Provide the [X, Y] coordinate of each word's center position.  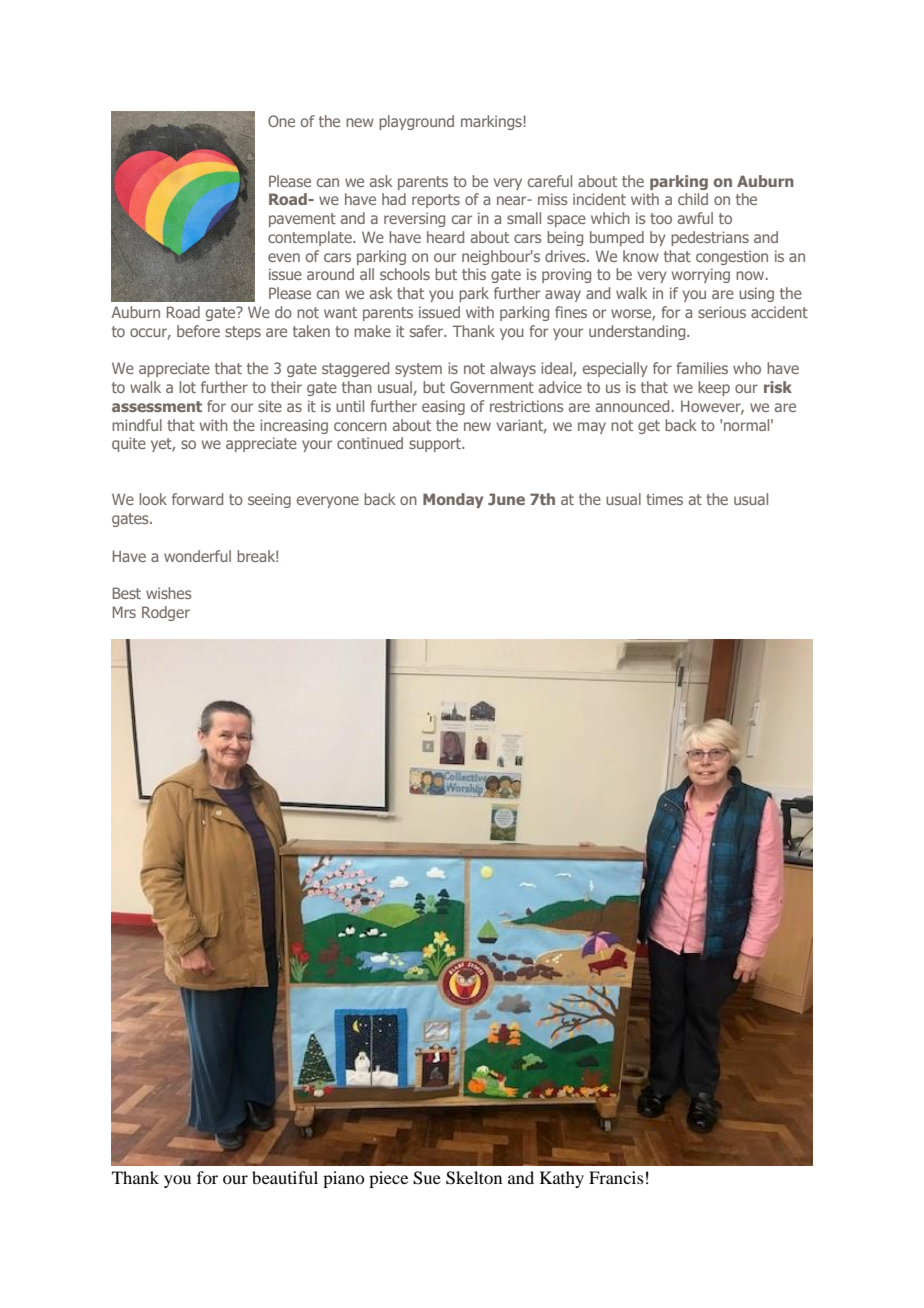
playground [416, 122]
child [693, 199]
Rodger [166, 613]
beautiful [285, 1177]
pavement [302, 220]
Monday [453, 500]
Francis [616, 1177]
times [664, 499]
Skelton [474, 1178]
